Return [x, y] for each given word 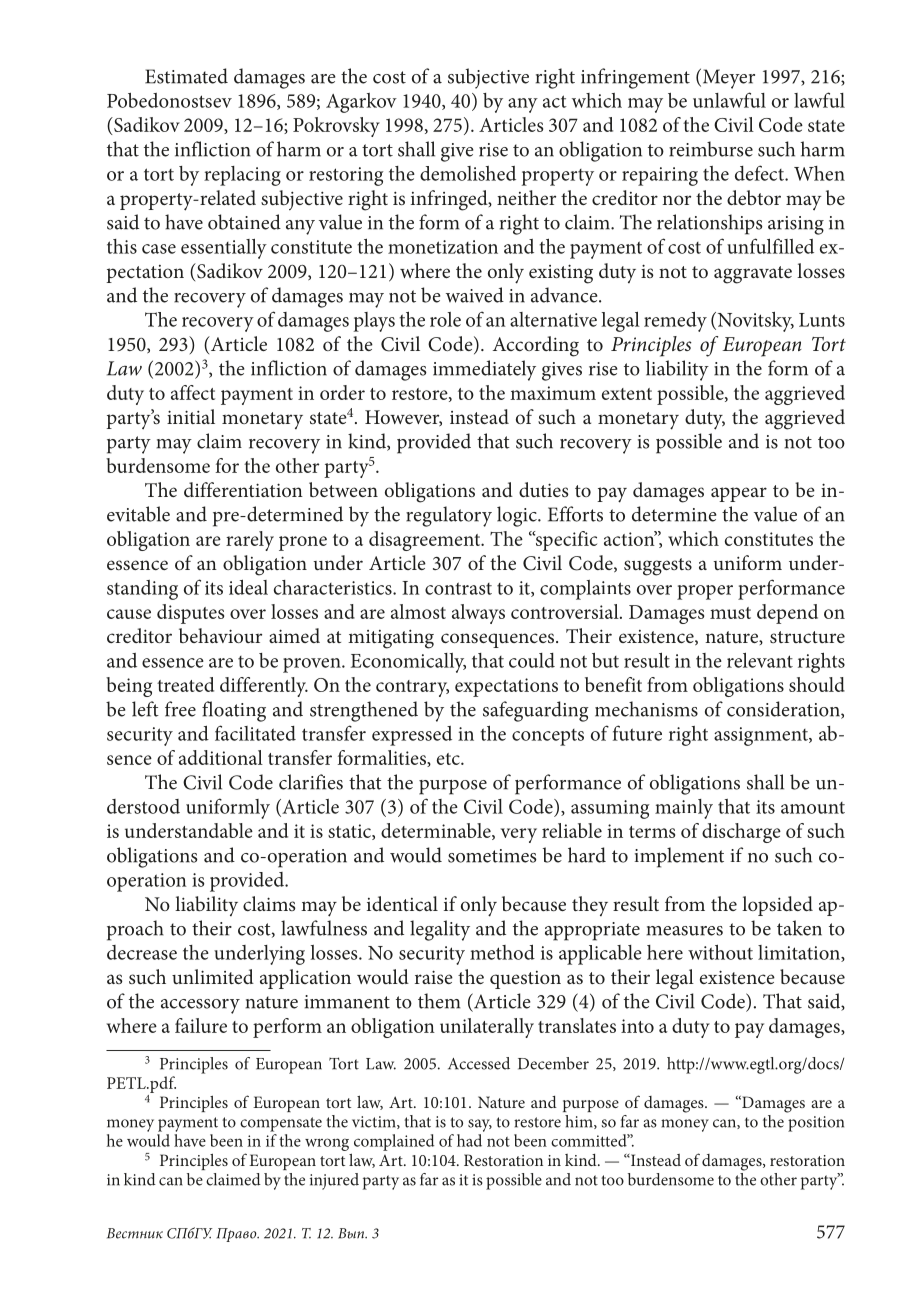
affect [193, 392]
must [730, 613]
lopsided [777, 906]
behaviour [220, 635]
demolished [468, 173]
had [469, 1140]
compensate [281, 1124]
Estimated [186, 76]
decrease [142, 952]
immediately [484, 370]
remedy [675, 321]
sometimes [492, 856]
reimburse [711, 149]
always [478, 614]
